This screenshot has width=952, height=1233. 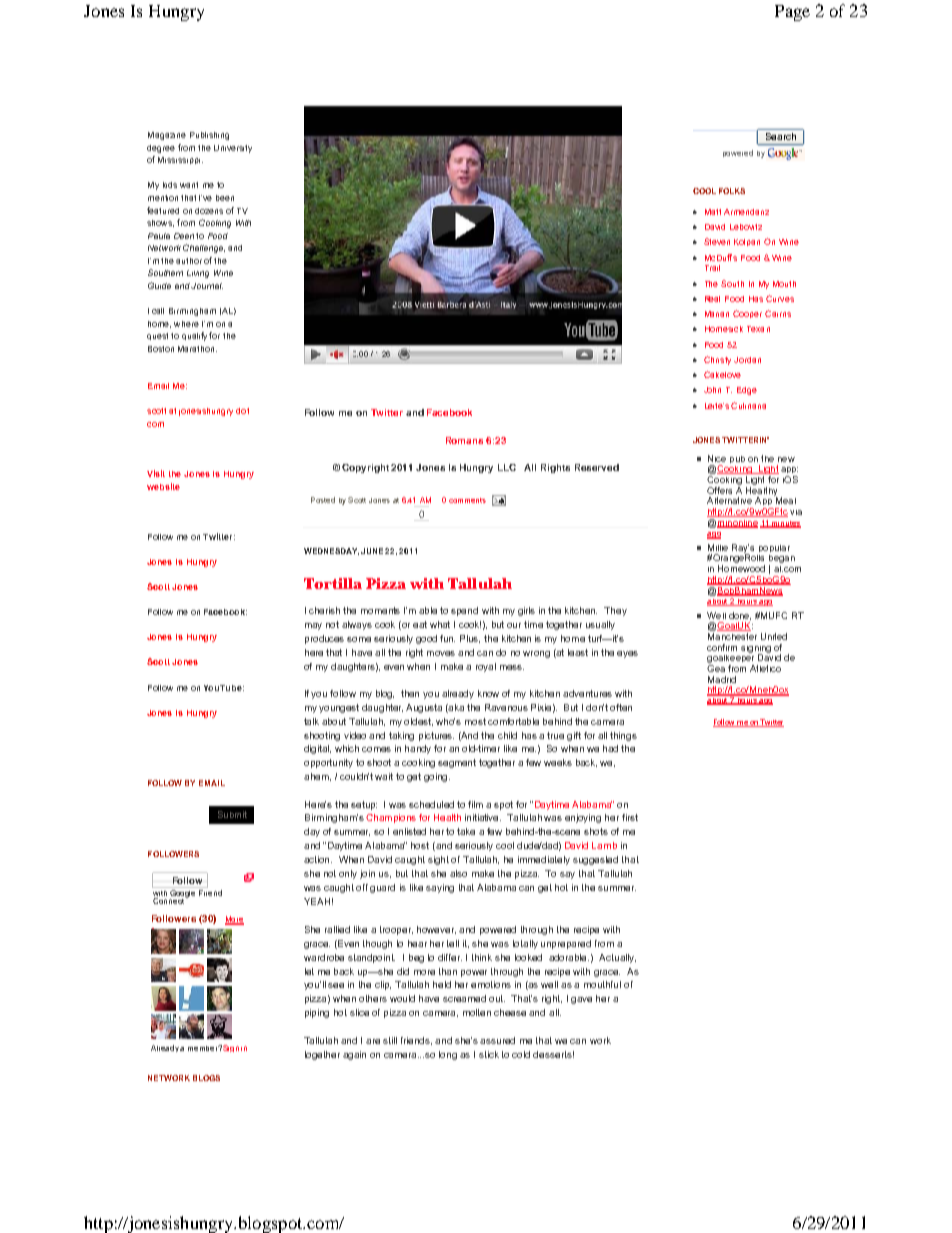 What do you see at coordinates (209, 136) in the screenshot?
I see `Publishing` at bounding box center [209, 136].
